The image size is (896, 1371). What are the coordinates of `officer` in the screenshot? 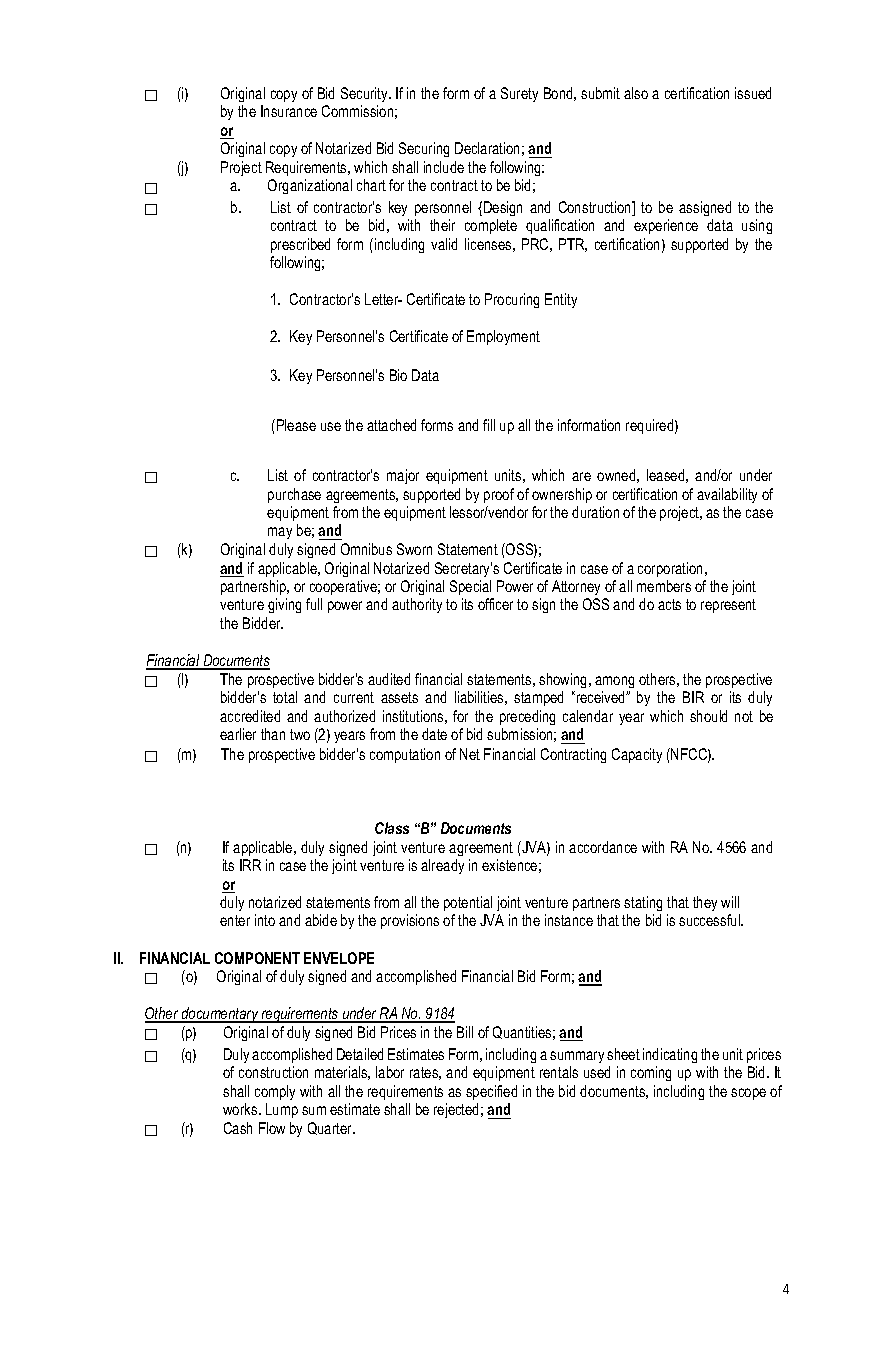 It's located at (495, 604).
